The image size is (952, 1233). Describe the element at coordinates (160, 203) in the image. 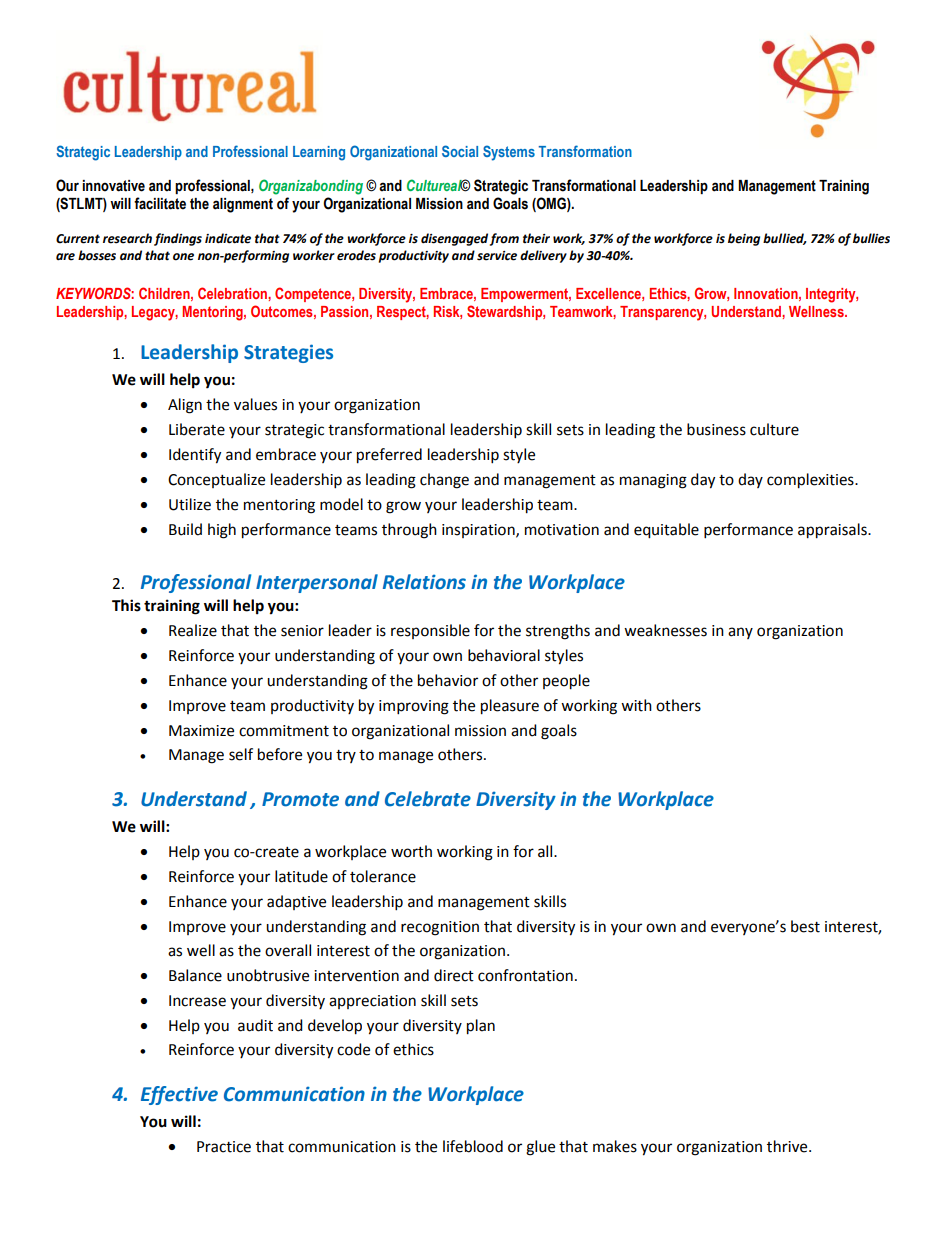

I see `facilitate` at that location.
